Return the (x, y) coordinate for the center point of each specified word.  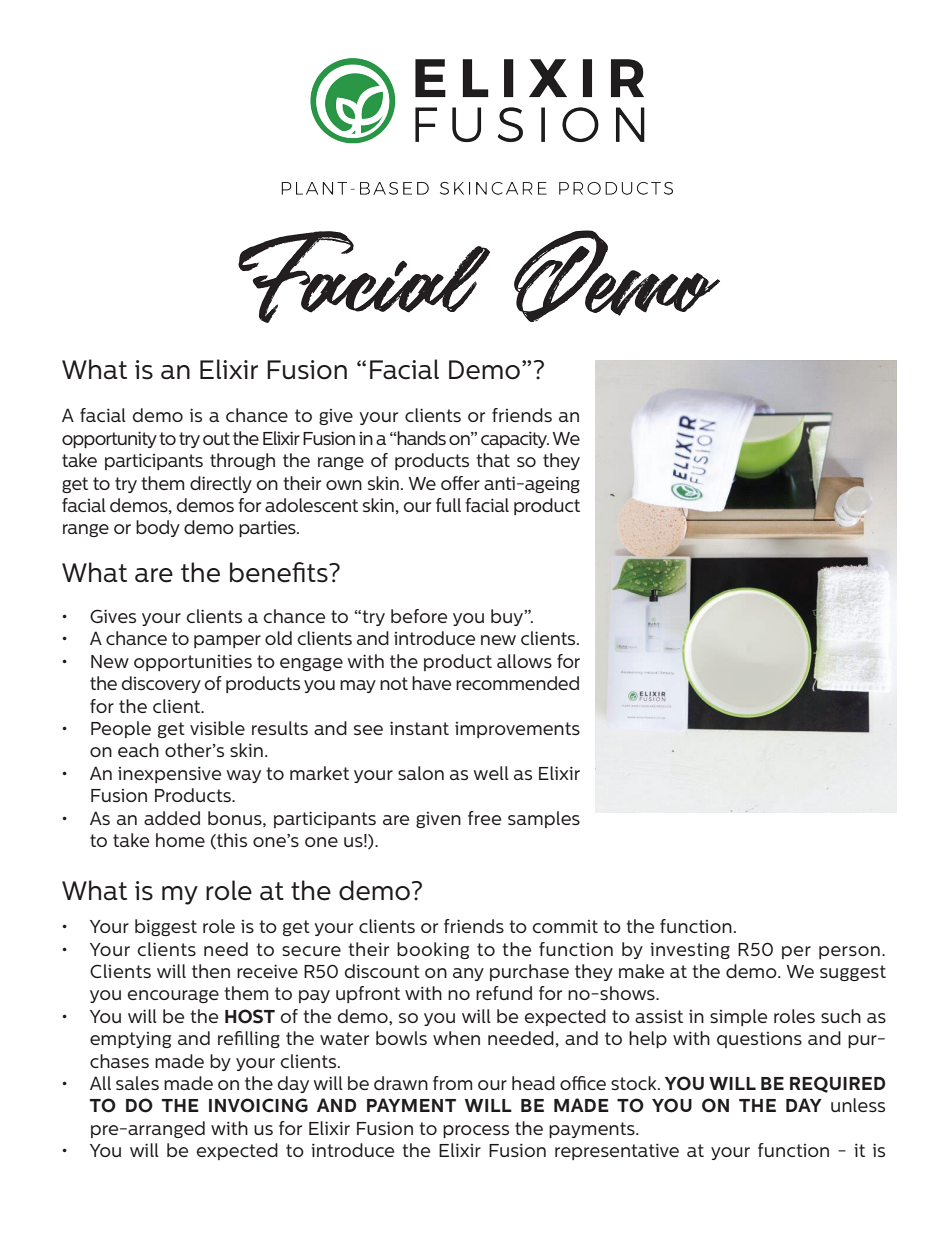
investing (690, 950)
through (242, 461)
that (493, 460)
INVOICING (258, 1105)
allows (524, 661)
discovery (161, 684)
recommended (517, 683)
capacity (515, 439)
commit (565, 926)
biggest (166, 927)
